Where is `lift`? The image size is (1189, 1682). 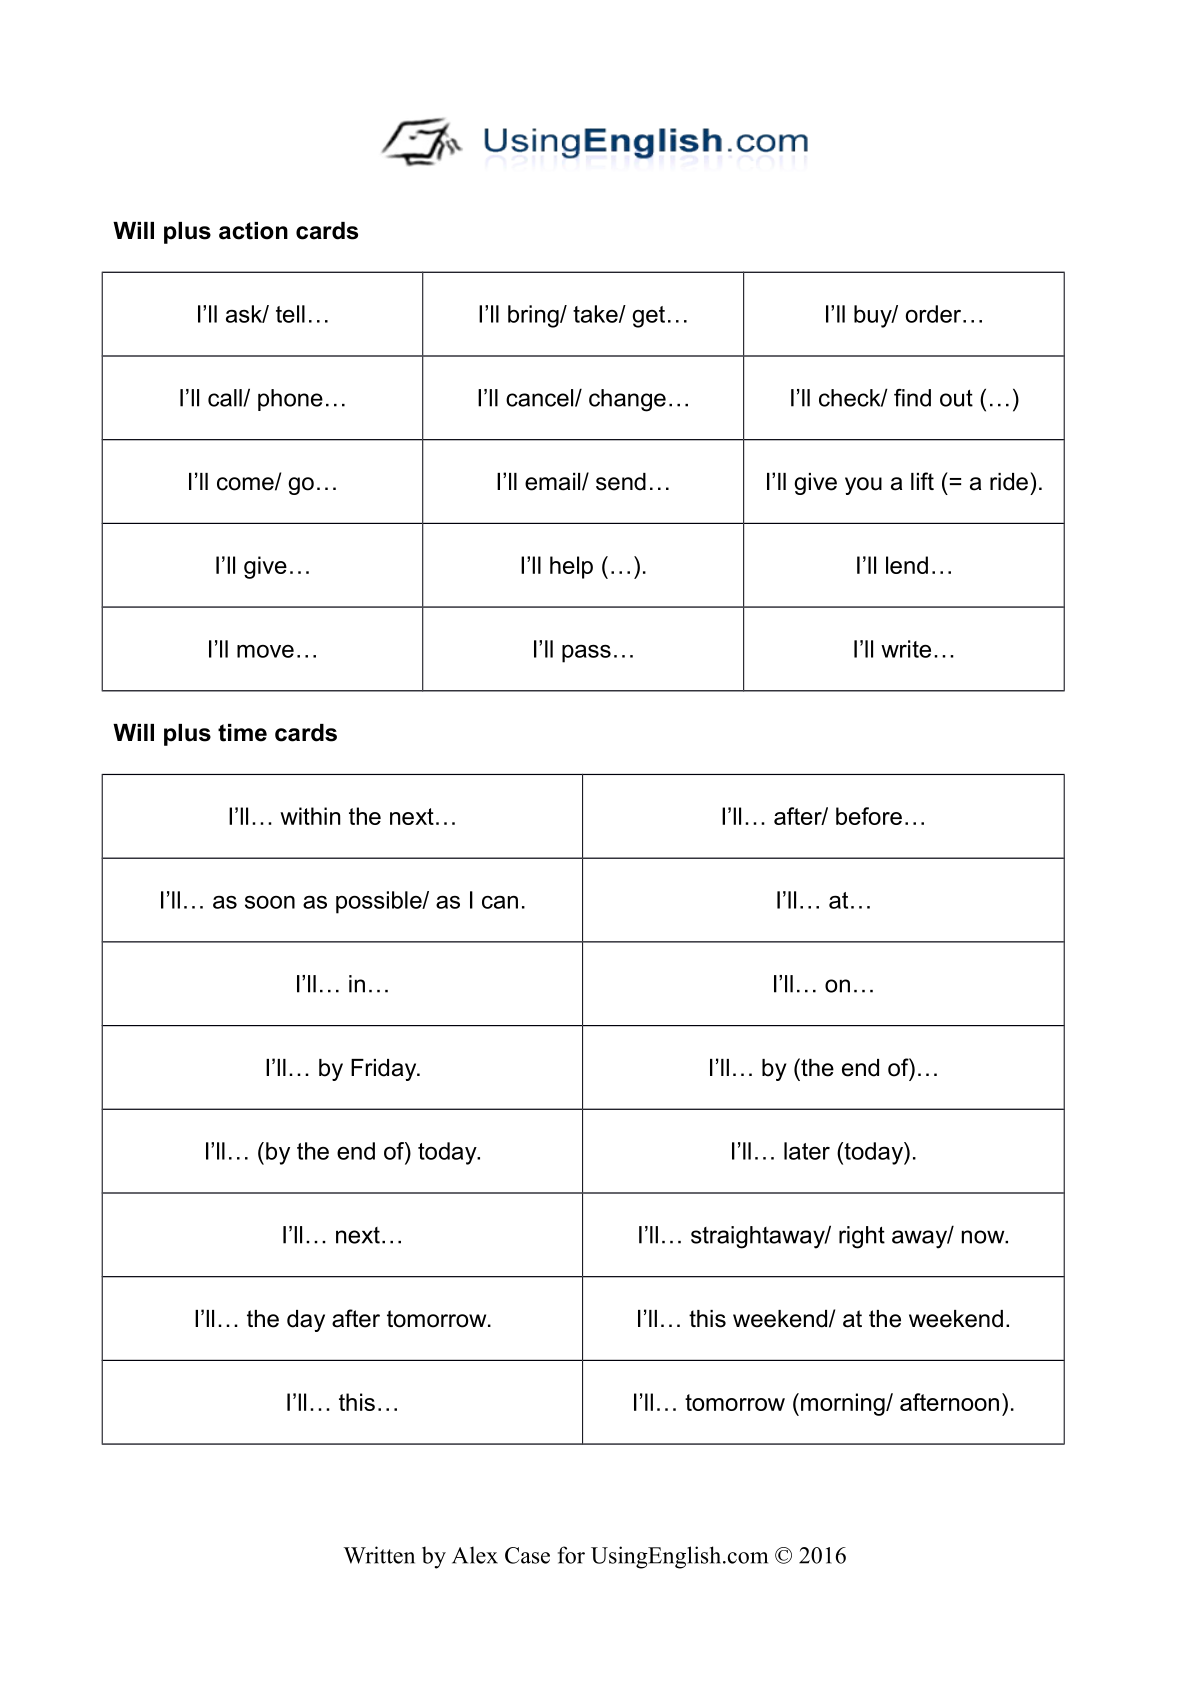
lift is located at coordinates (922, 481).
